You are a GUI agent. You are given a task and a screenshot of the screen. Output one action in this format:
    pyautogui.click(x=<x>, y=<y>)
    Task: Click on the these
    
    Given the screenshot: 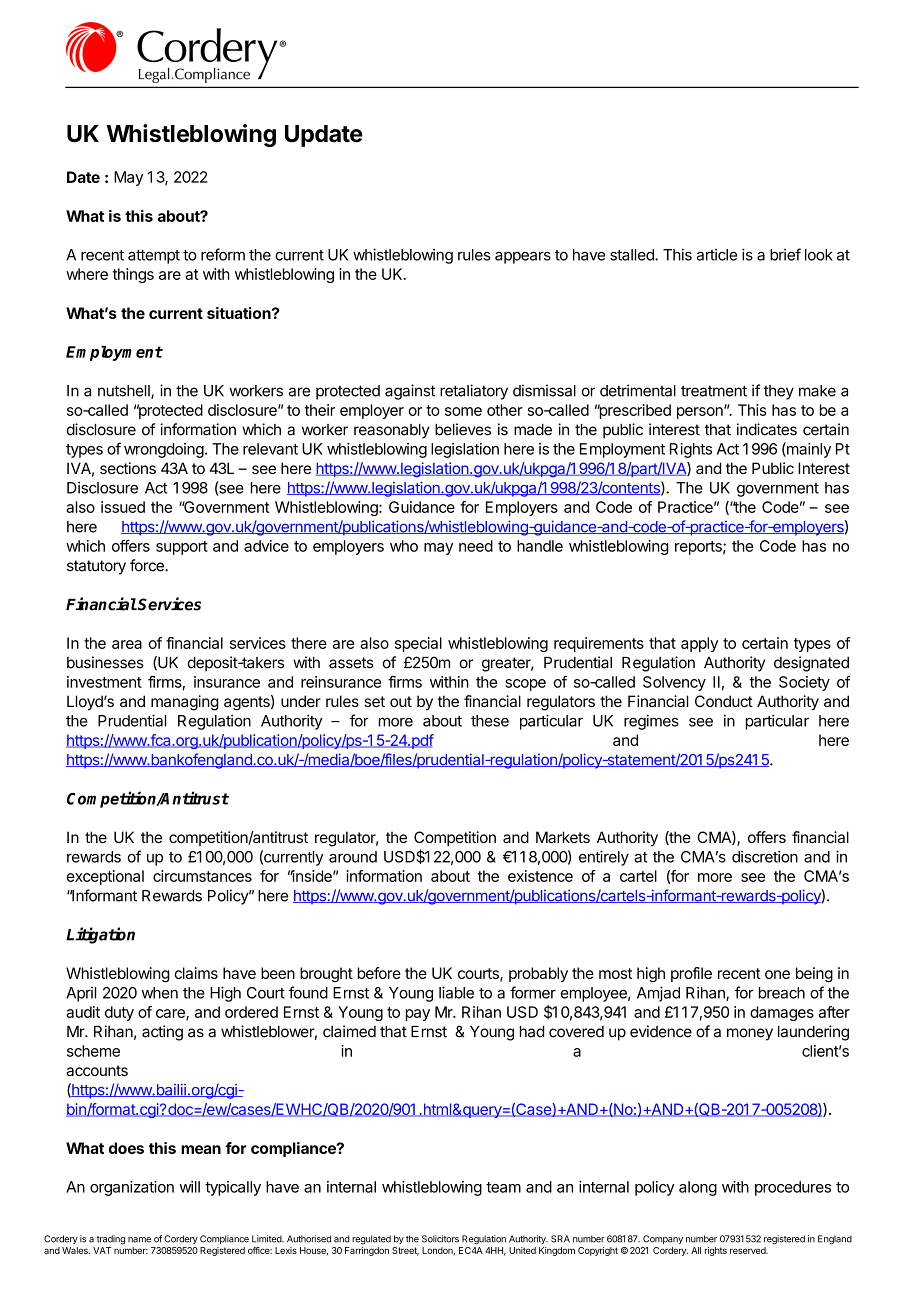 What is the action you would take?
    pyautogui.click(x=490, y=721)
